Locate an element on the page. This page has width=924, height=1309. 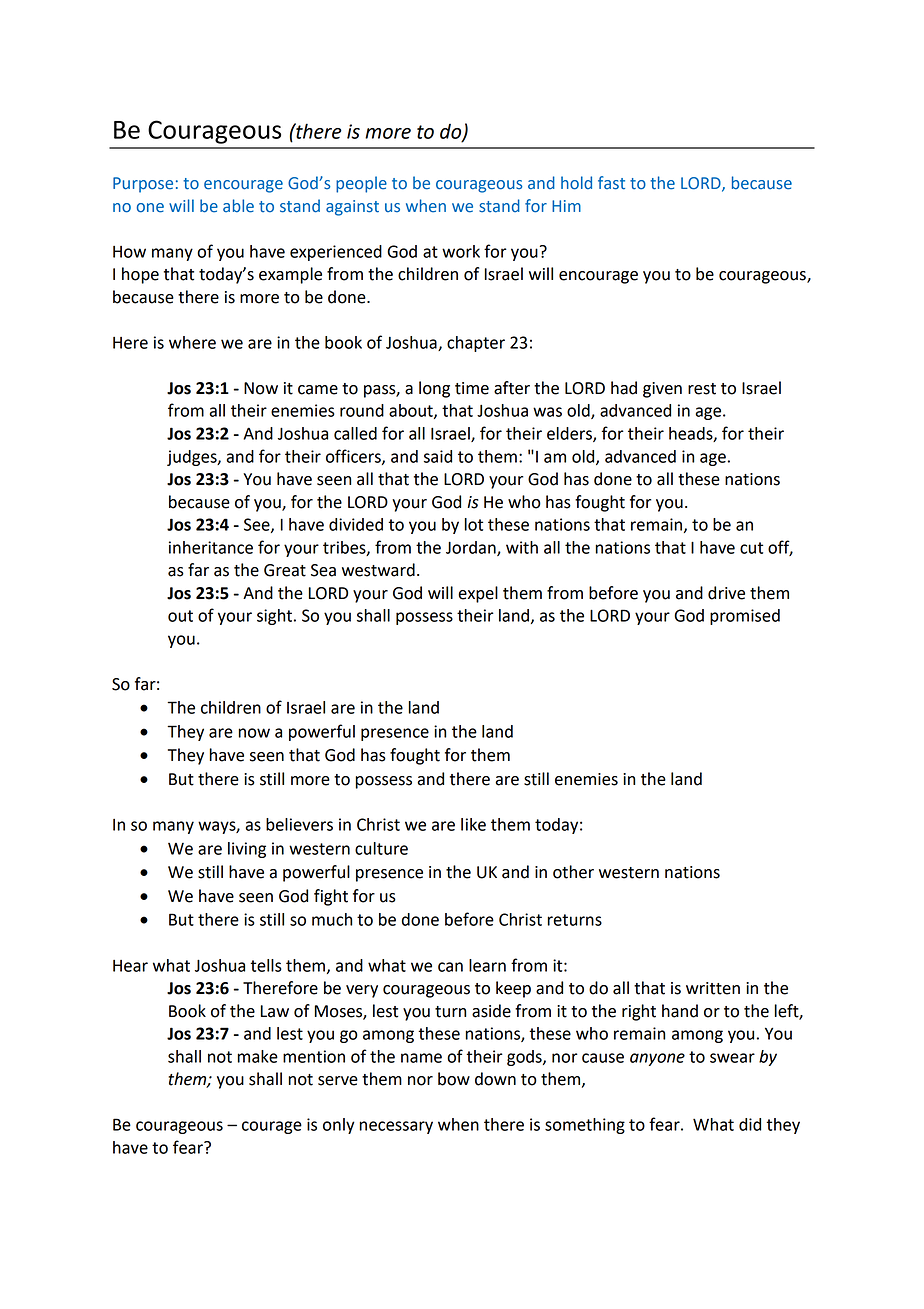
work is located at coordinates (461, 251).
